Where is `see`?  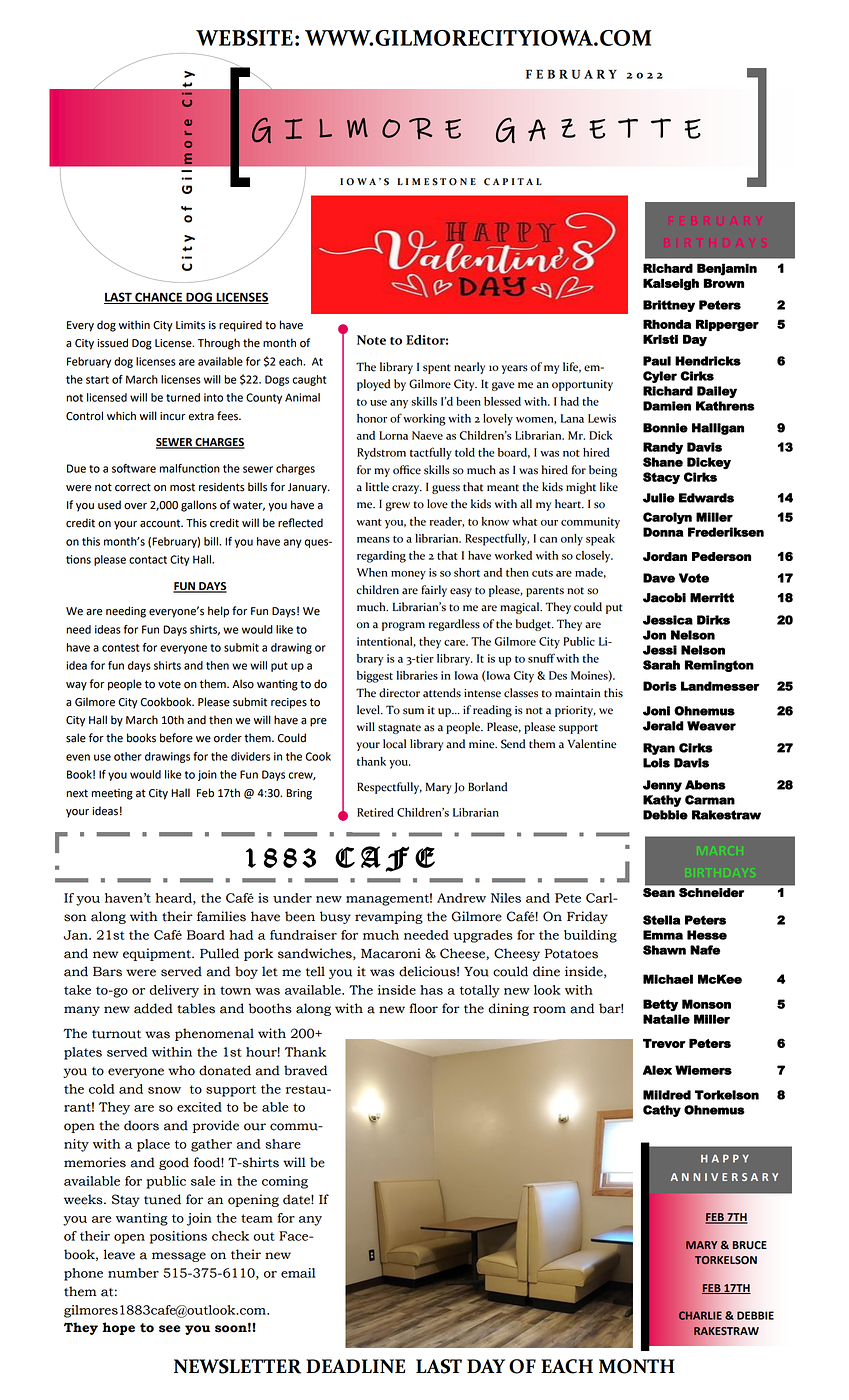 see is located at coordinates (169, 1329).
